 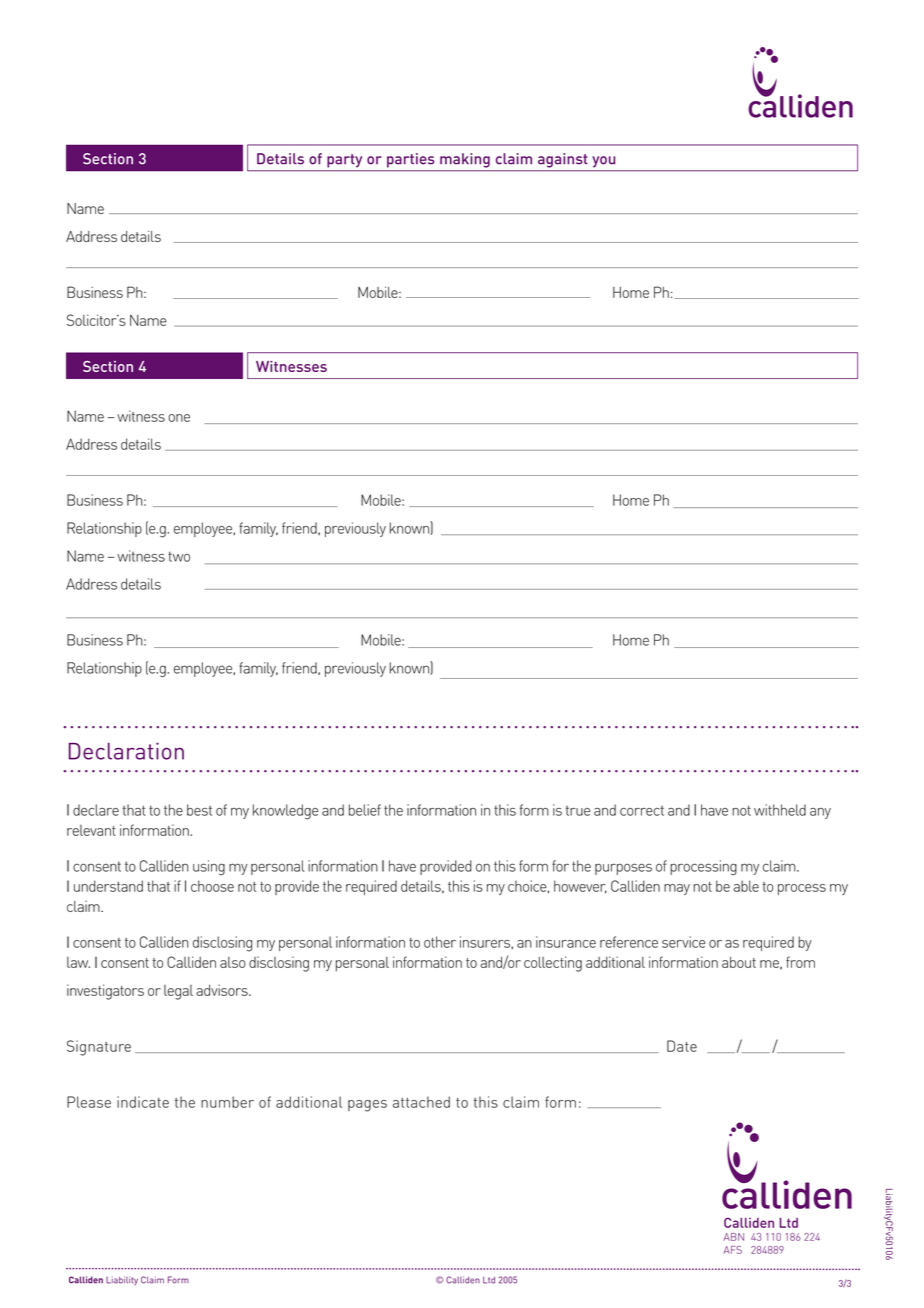 I want to click on belief, so click(x=365, y=810).
